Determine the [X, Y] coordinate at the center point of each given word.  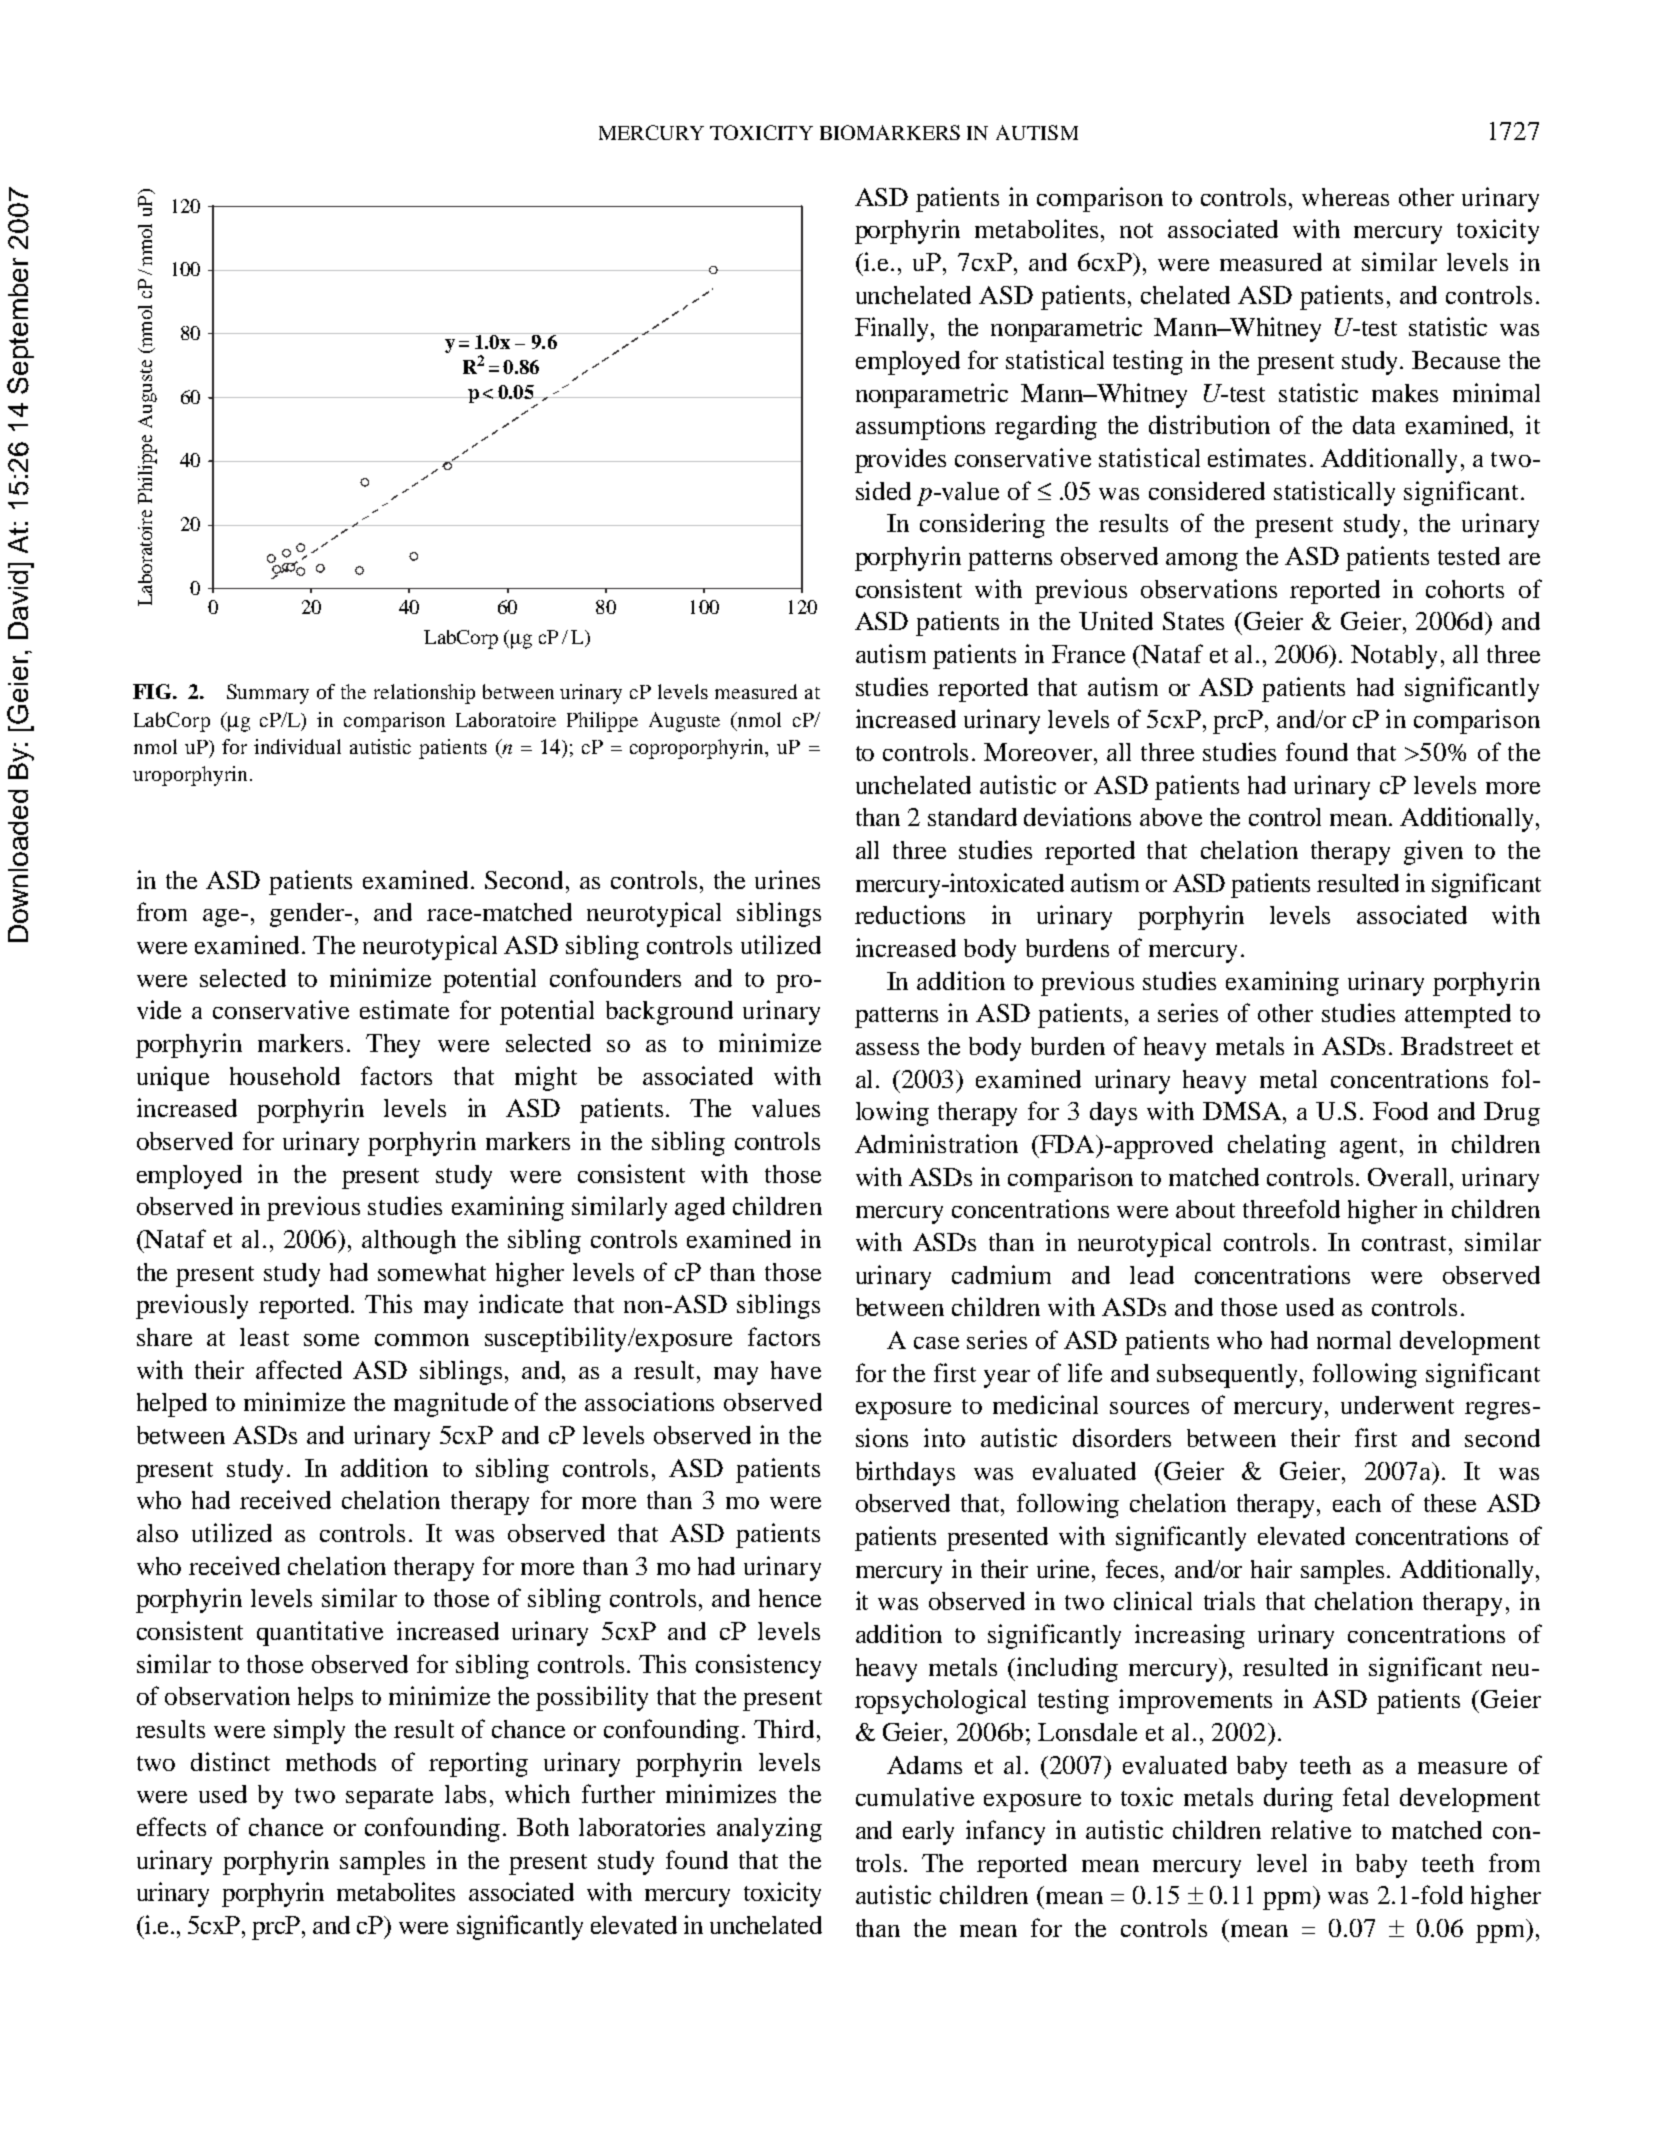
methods [331, 1762]
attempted [1458, 1016]
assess [887, 1049]
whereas [1345, 197]
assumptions [920, 427]
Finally [893, 329]
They [393, 1046]
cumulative [915, 1796]
